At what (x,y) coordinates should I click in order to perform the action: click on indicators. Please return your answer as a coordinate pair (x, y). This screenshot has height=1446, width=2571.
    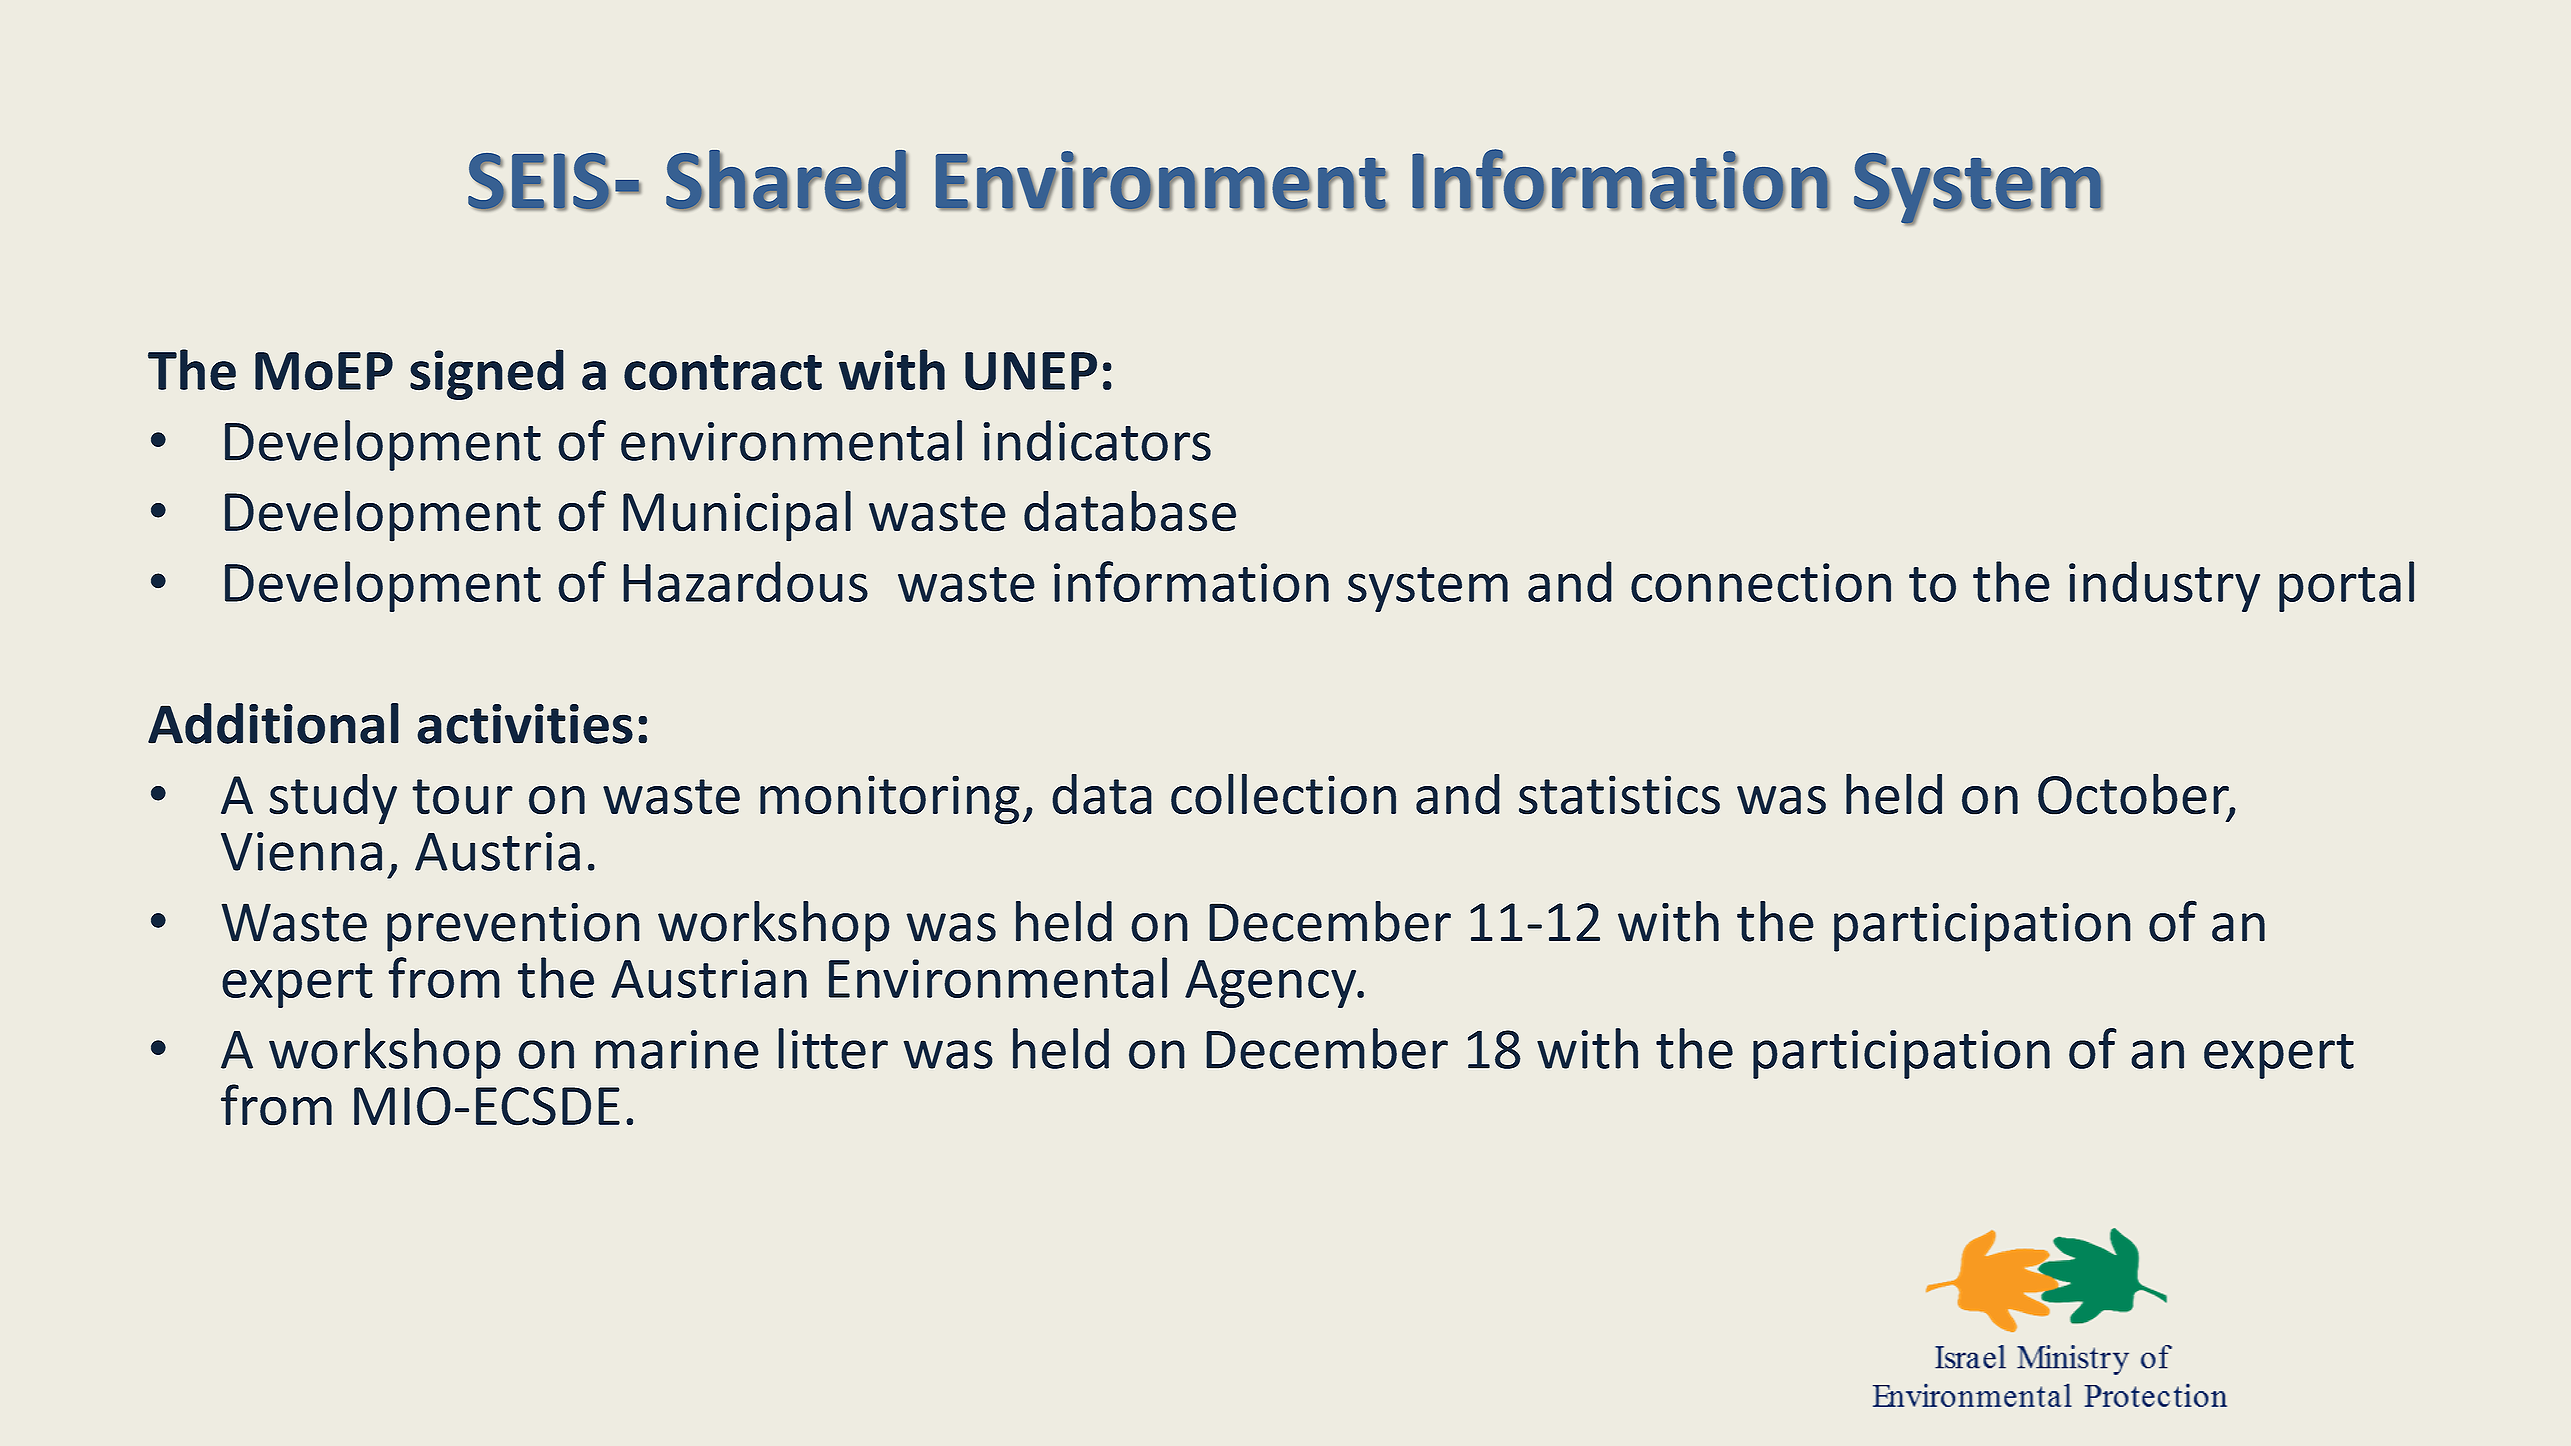
    Looking at the image, I should click on (1097, 440).
